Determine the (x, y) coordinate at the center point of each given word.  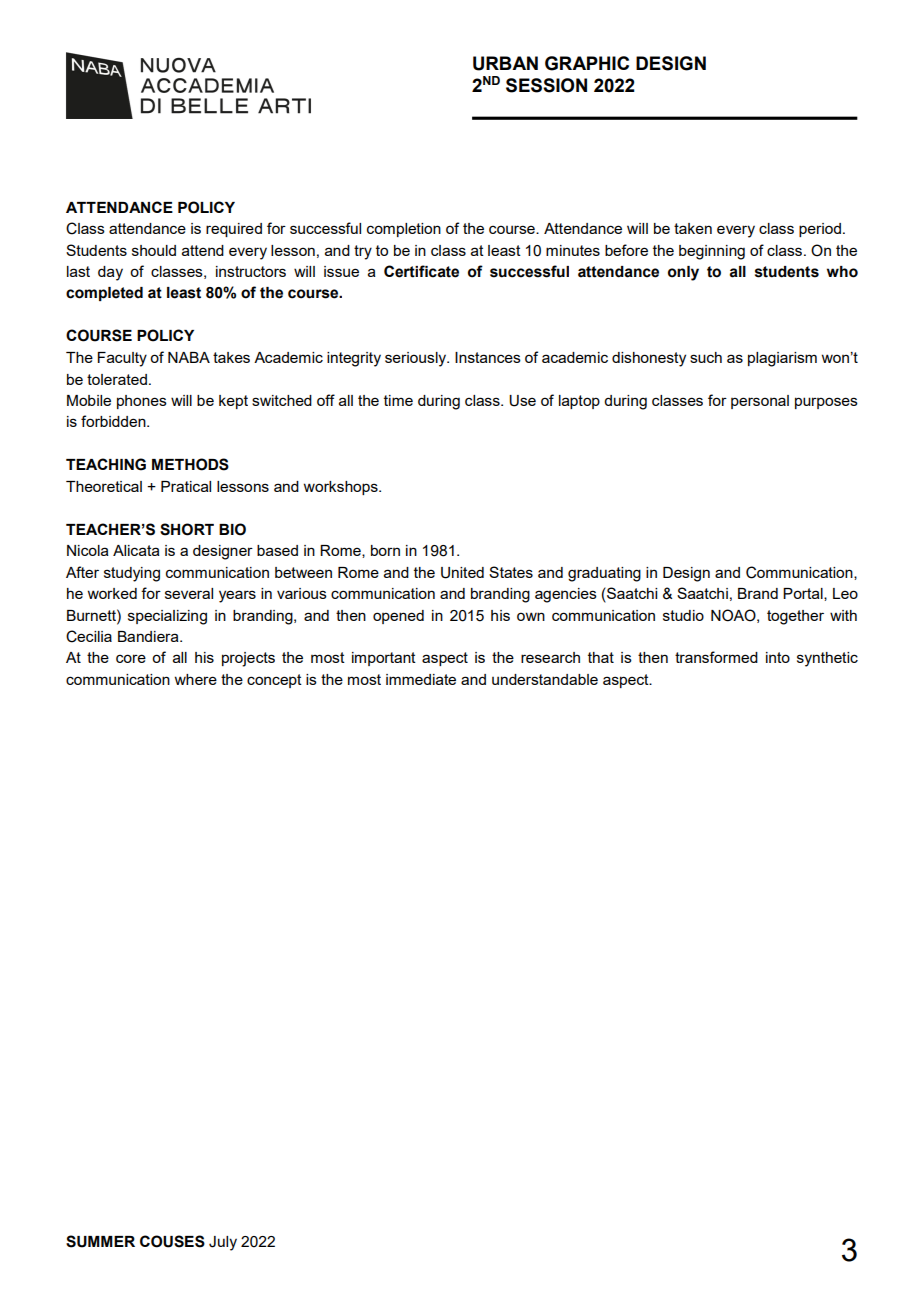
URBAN (505, 63)
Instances (488, 357)
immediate (421, 679)
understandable (545, 679)
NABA (189, 357)
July (223, 1243)
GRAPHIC (587, 63)
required (234, 230)
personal (760, 402)
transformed (716, 657)
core (131, 658)
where (195, 679)
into (778, 657)
